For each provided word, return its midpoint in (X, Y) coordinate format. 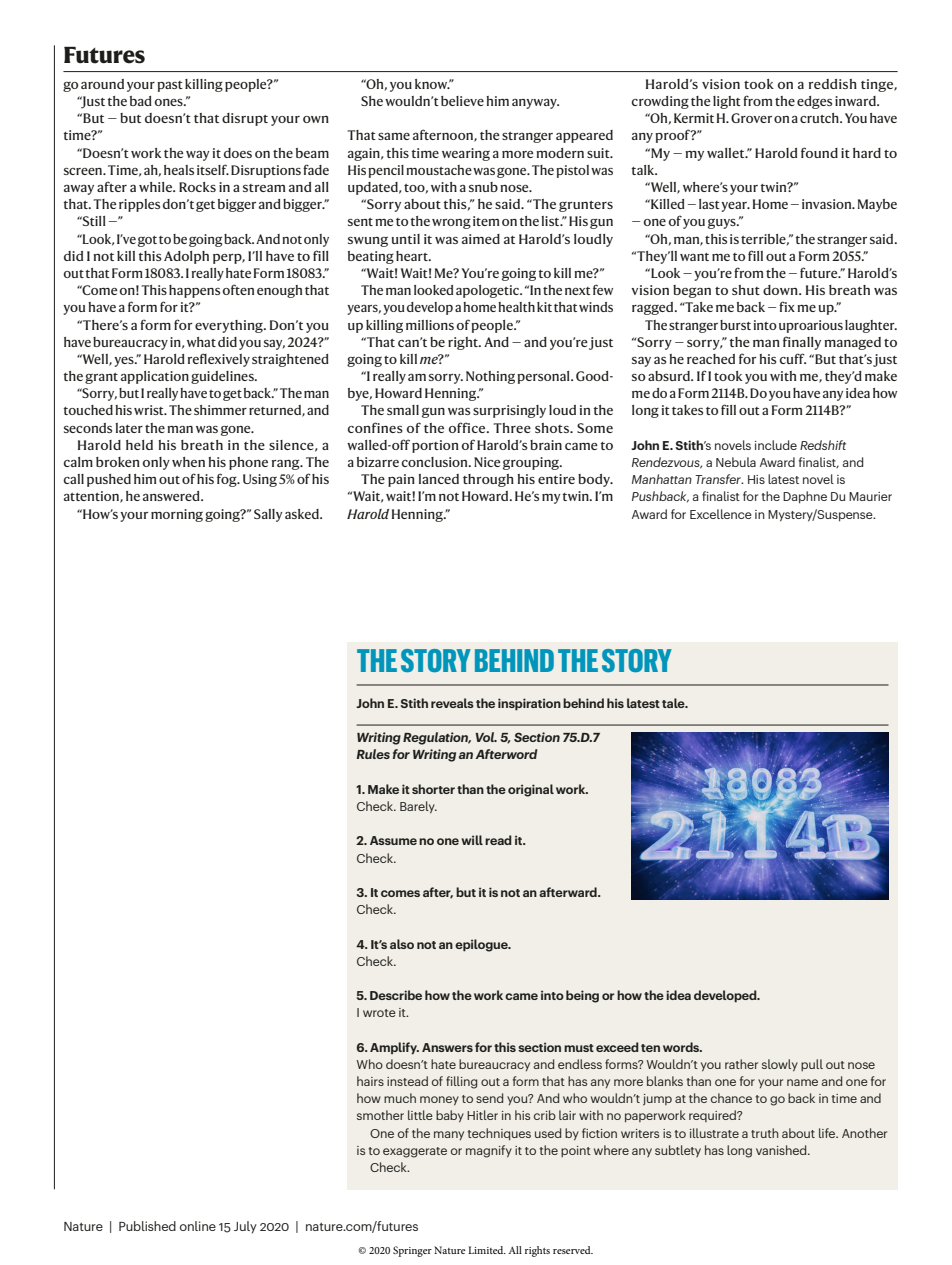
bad (141, 101)
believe (462, 101)
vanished (782, 1150)
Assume (393, 840)
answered (172, 496)
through (488, 480)
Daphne (805, 497)
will (472, 840)
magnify (489, 1151)
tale (674, 703)
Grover (751, 118)
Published (147, 1226)
